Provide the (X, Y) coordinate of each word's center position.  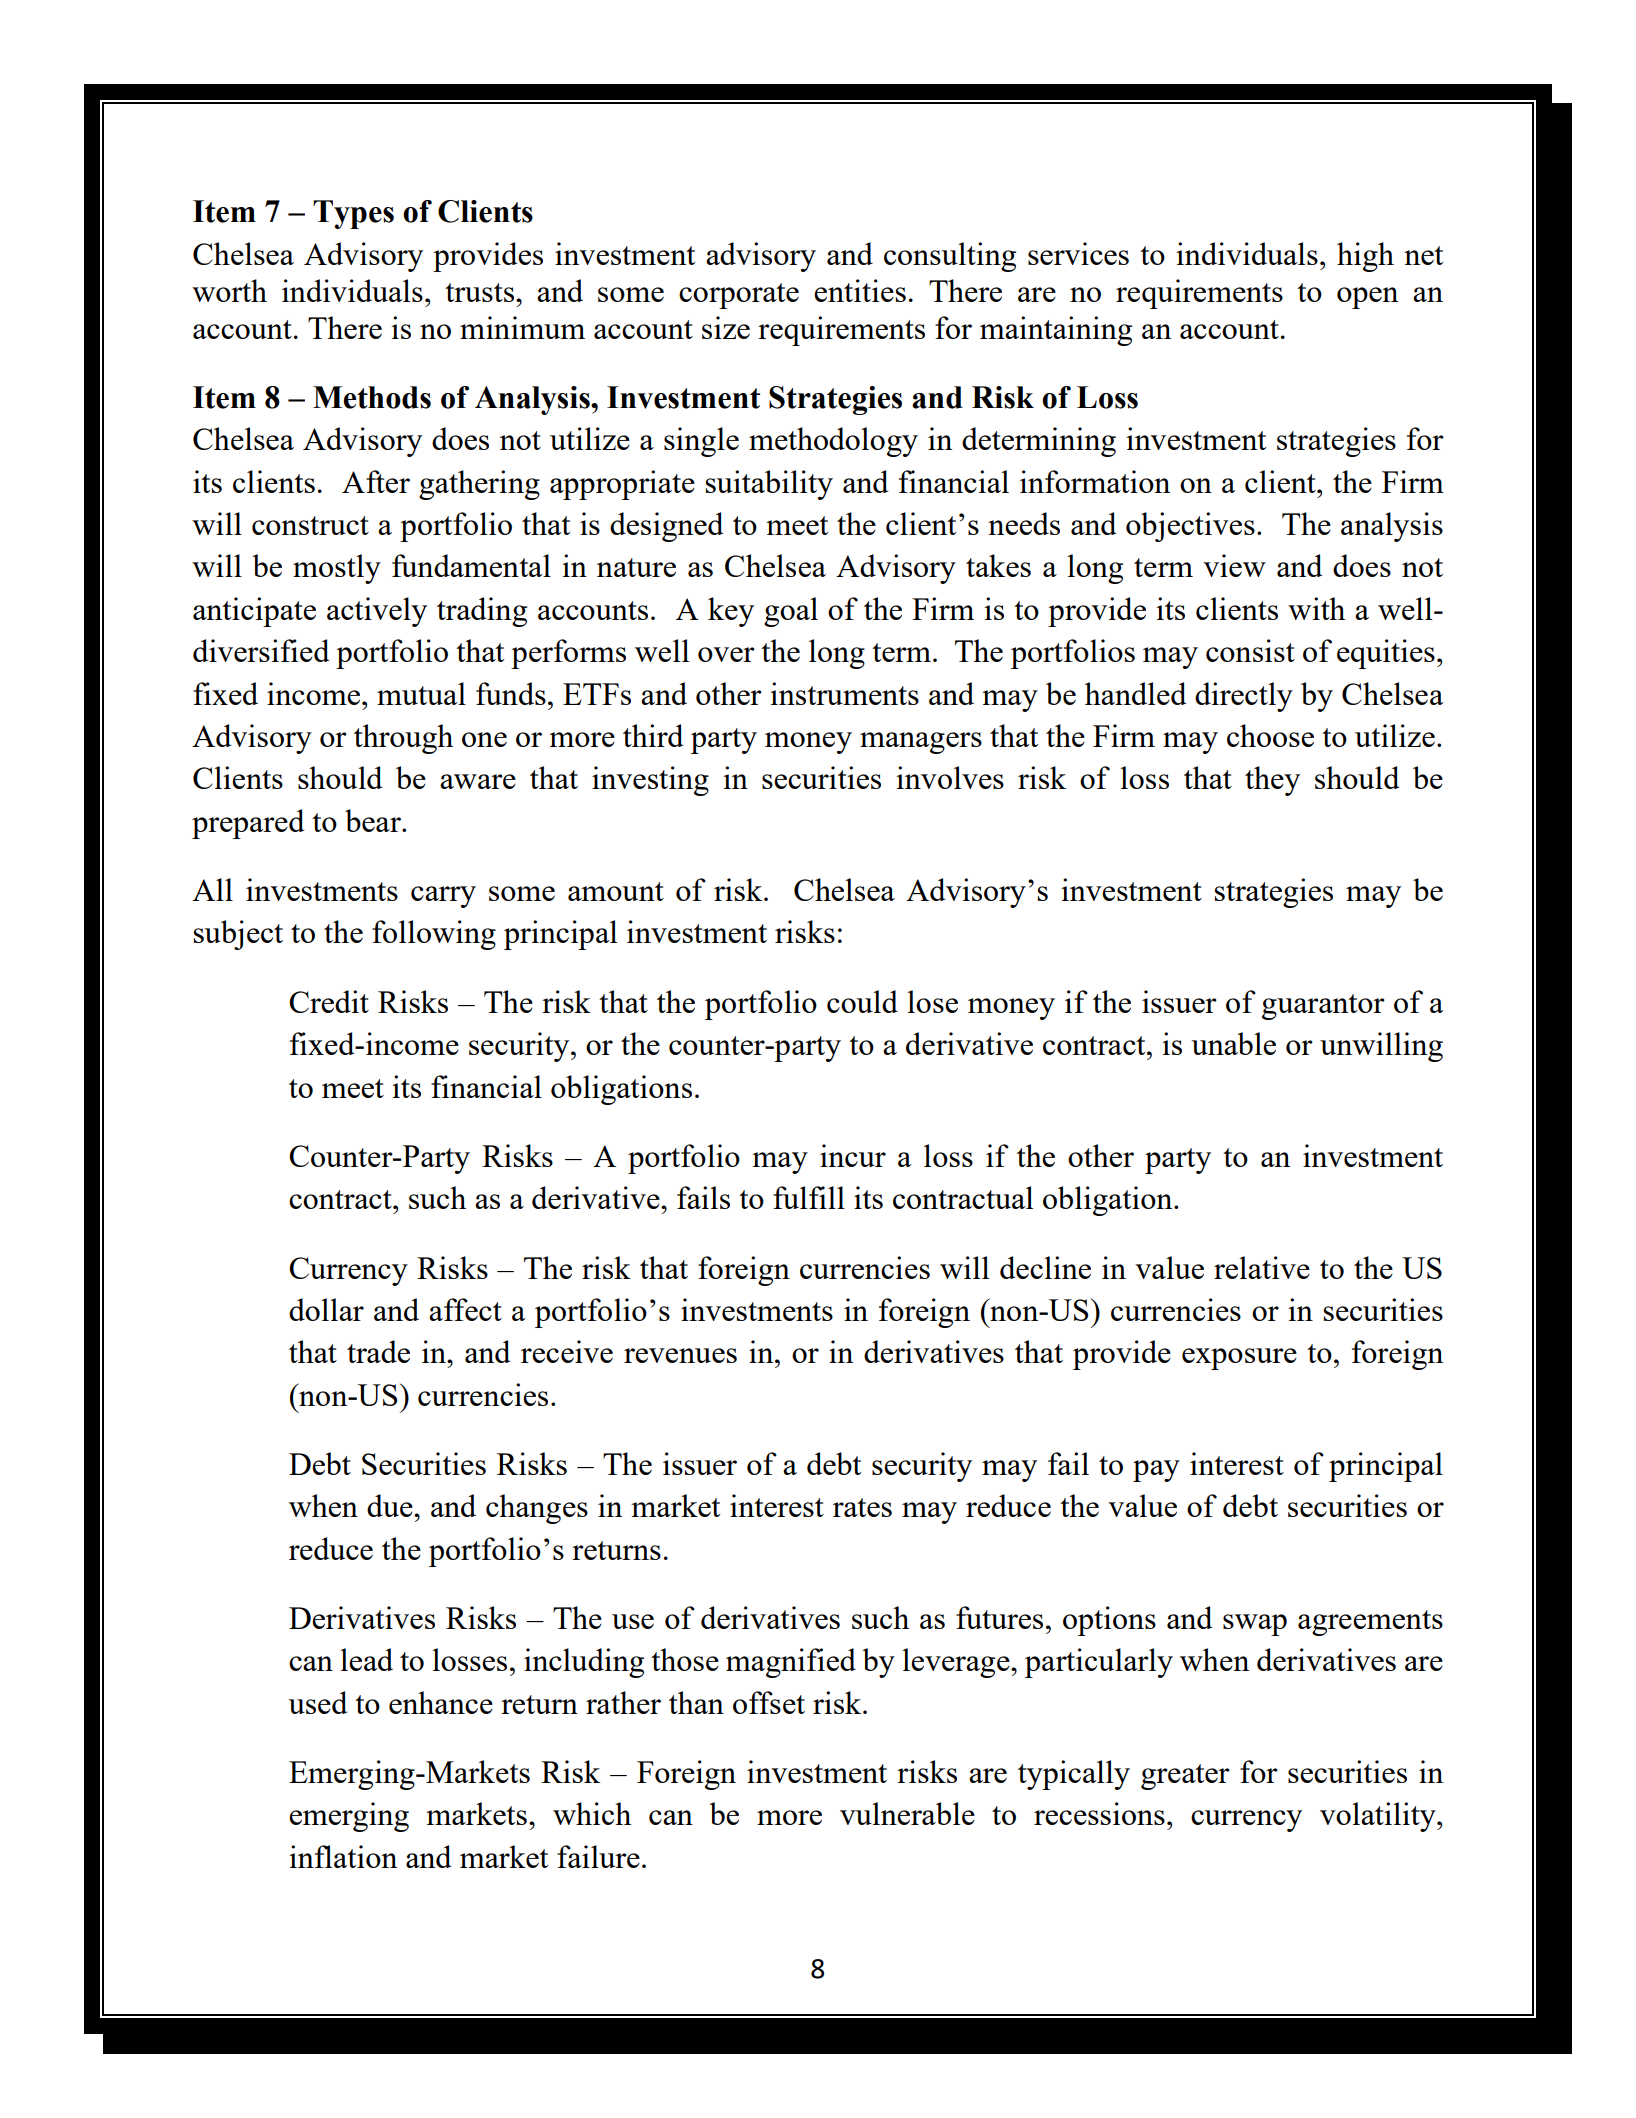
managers (921, 743)
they (1272, 781)
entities (860, 290)
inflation (343, 1856)
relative (1262, 1267)
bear (374, 820)
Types (353, 214)
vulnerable (907, 1813)
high (1365, 257)
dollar (326, 1309)
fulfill (809, 1197)
